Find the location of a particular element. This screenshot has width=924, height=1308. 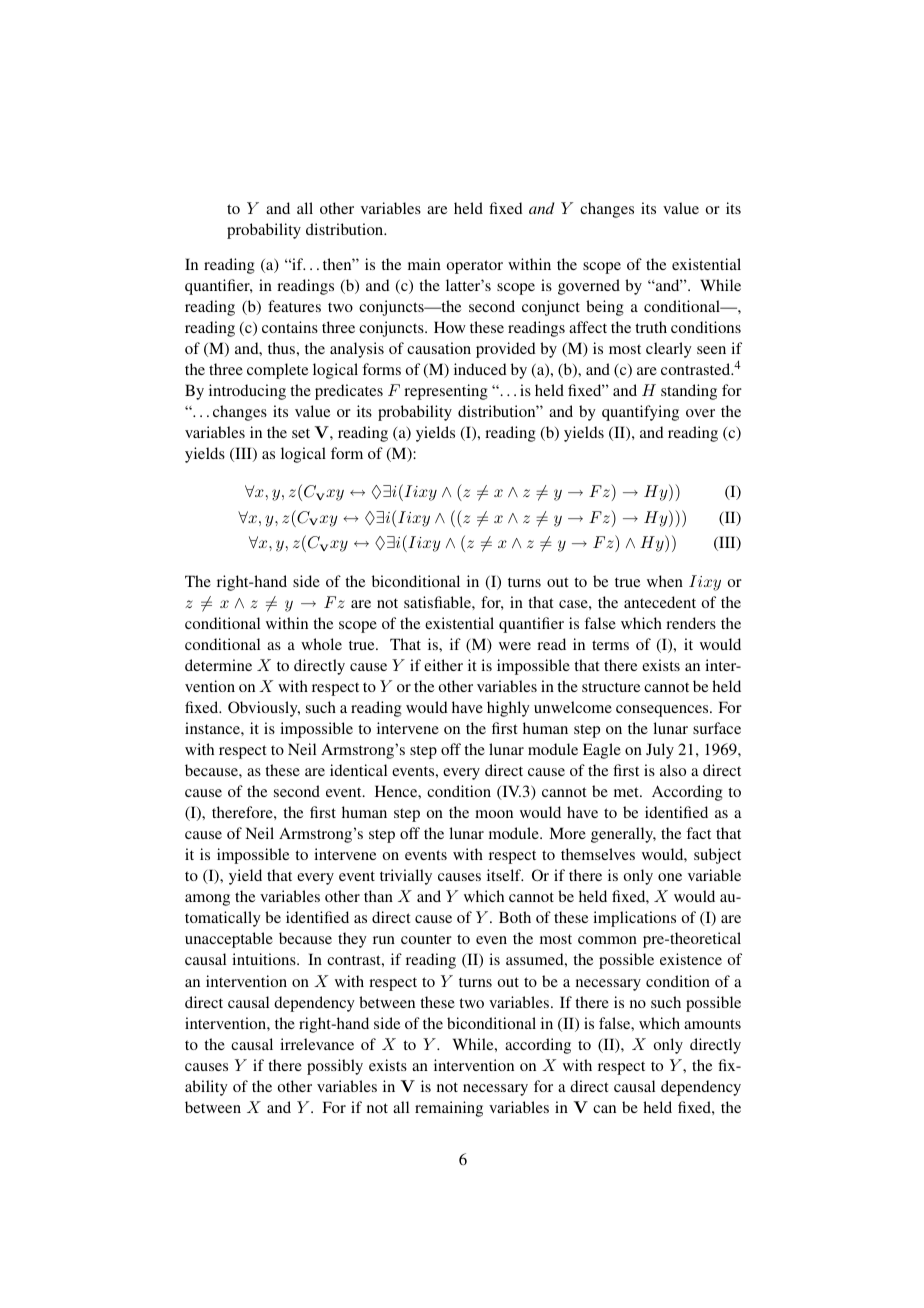

irrelevance is located at coordinates (317, 1044).
